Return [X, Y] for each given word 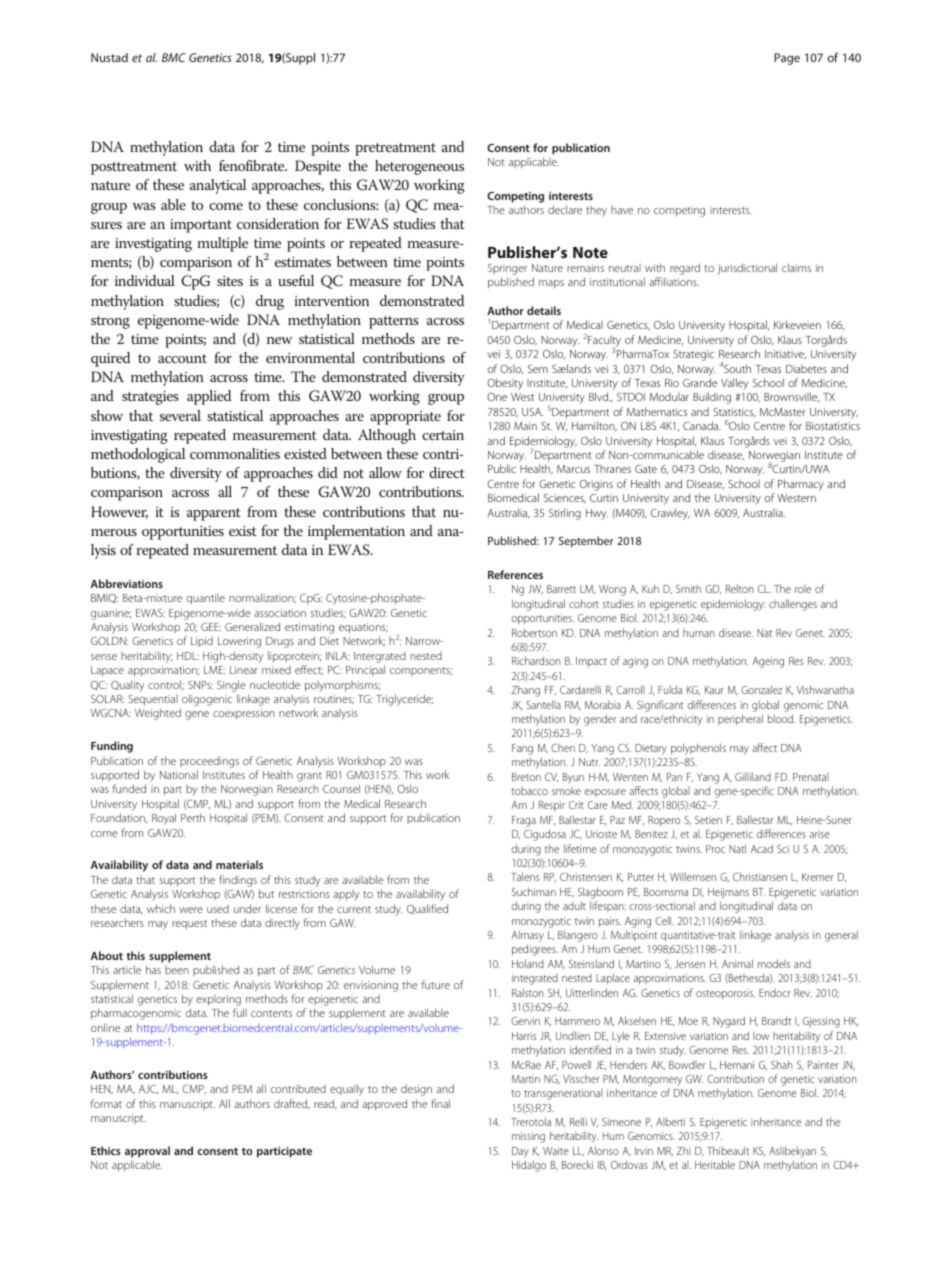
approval [147, 1152]
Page [787, 59]
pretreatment [395, 149]
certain [443, 435]
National [179, 774]
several [180, 415]
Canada [702, 425]
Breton [526, 777]
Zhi [684, 1151]
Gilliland [753, 776]
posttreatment [134, 168]
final [440, 1103]
